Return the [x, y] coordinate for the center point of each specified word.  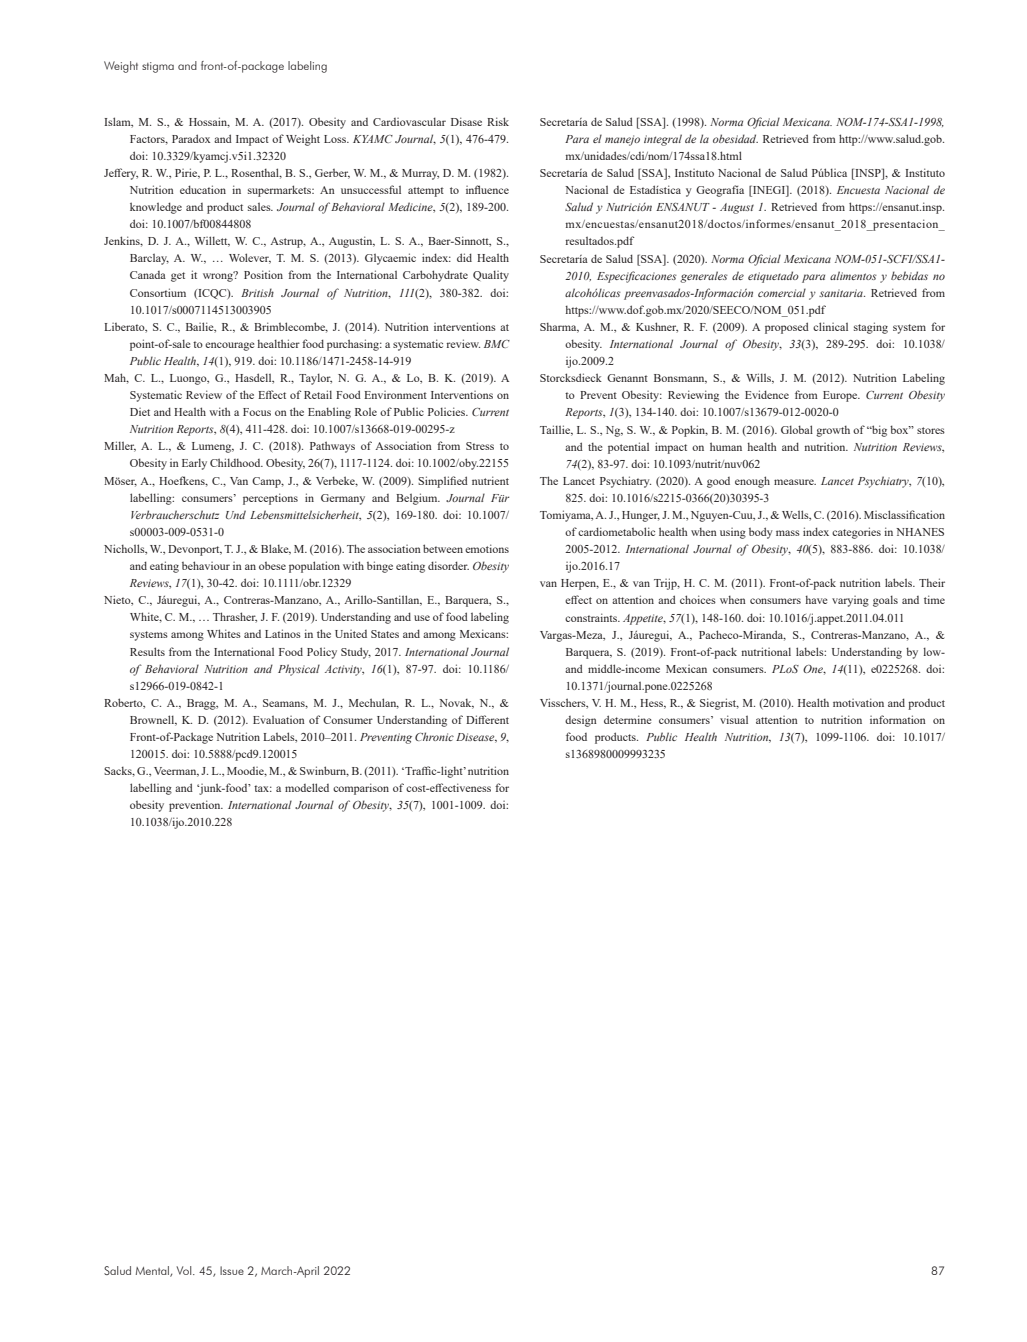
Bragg [202, 704]
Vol [185, 1270]
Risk [498, 121]
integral [663, 140]
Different [487, 719]
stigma [158, 67]
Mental [153, 1271]
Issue [232, 1270]
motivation [858, 702]
